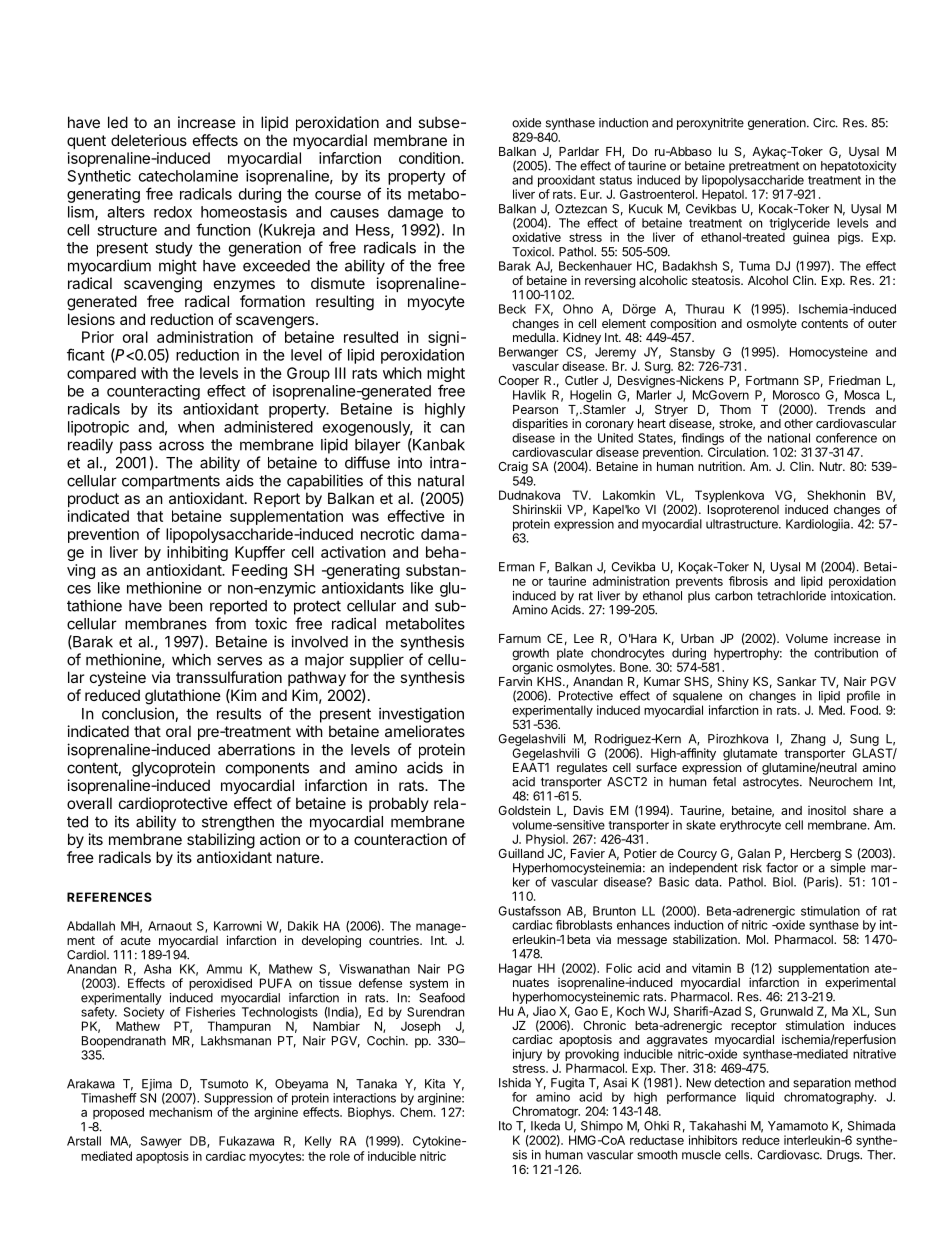 This screenshot has height=1233, width=952. Describe the element at coordinates (430, 158) in the screenshot. I see `condition` at that location.
